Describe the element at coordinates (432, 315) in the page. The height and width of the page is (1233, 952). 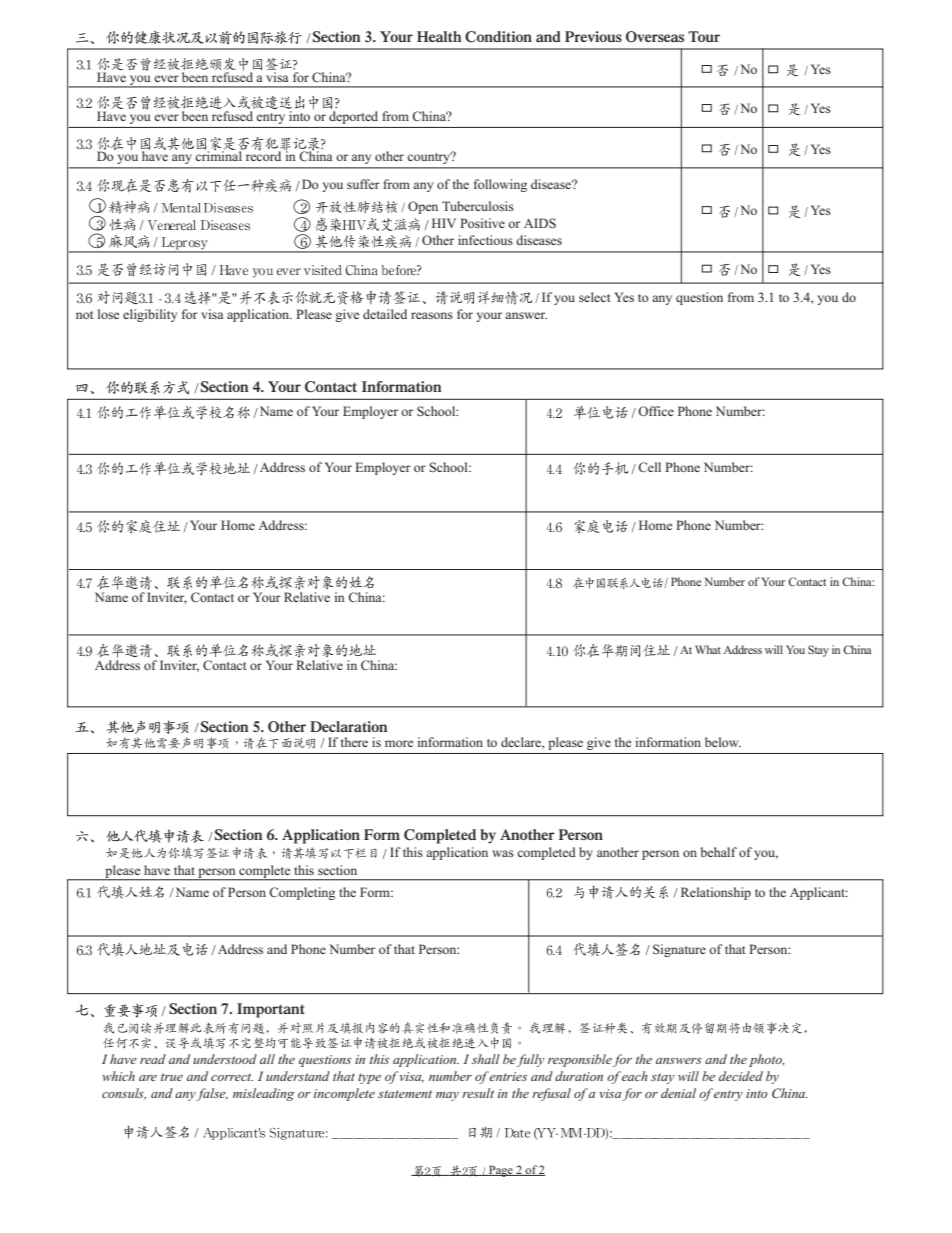
I see `reasons` at that location.
